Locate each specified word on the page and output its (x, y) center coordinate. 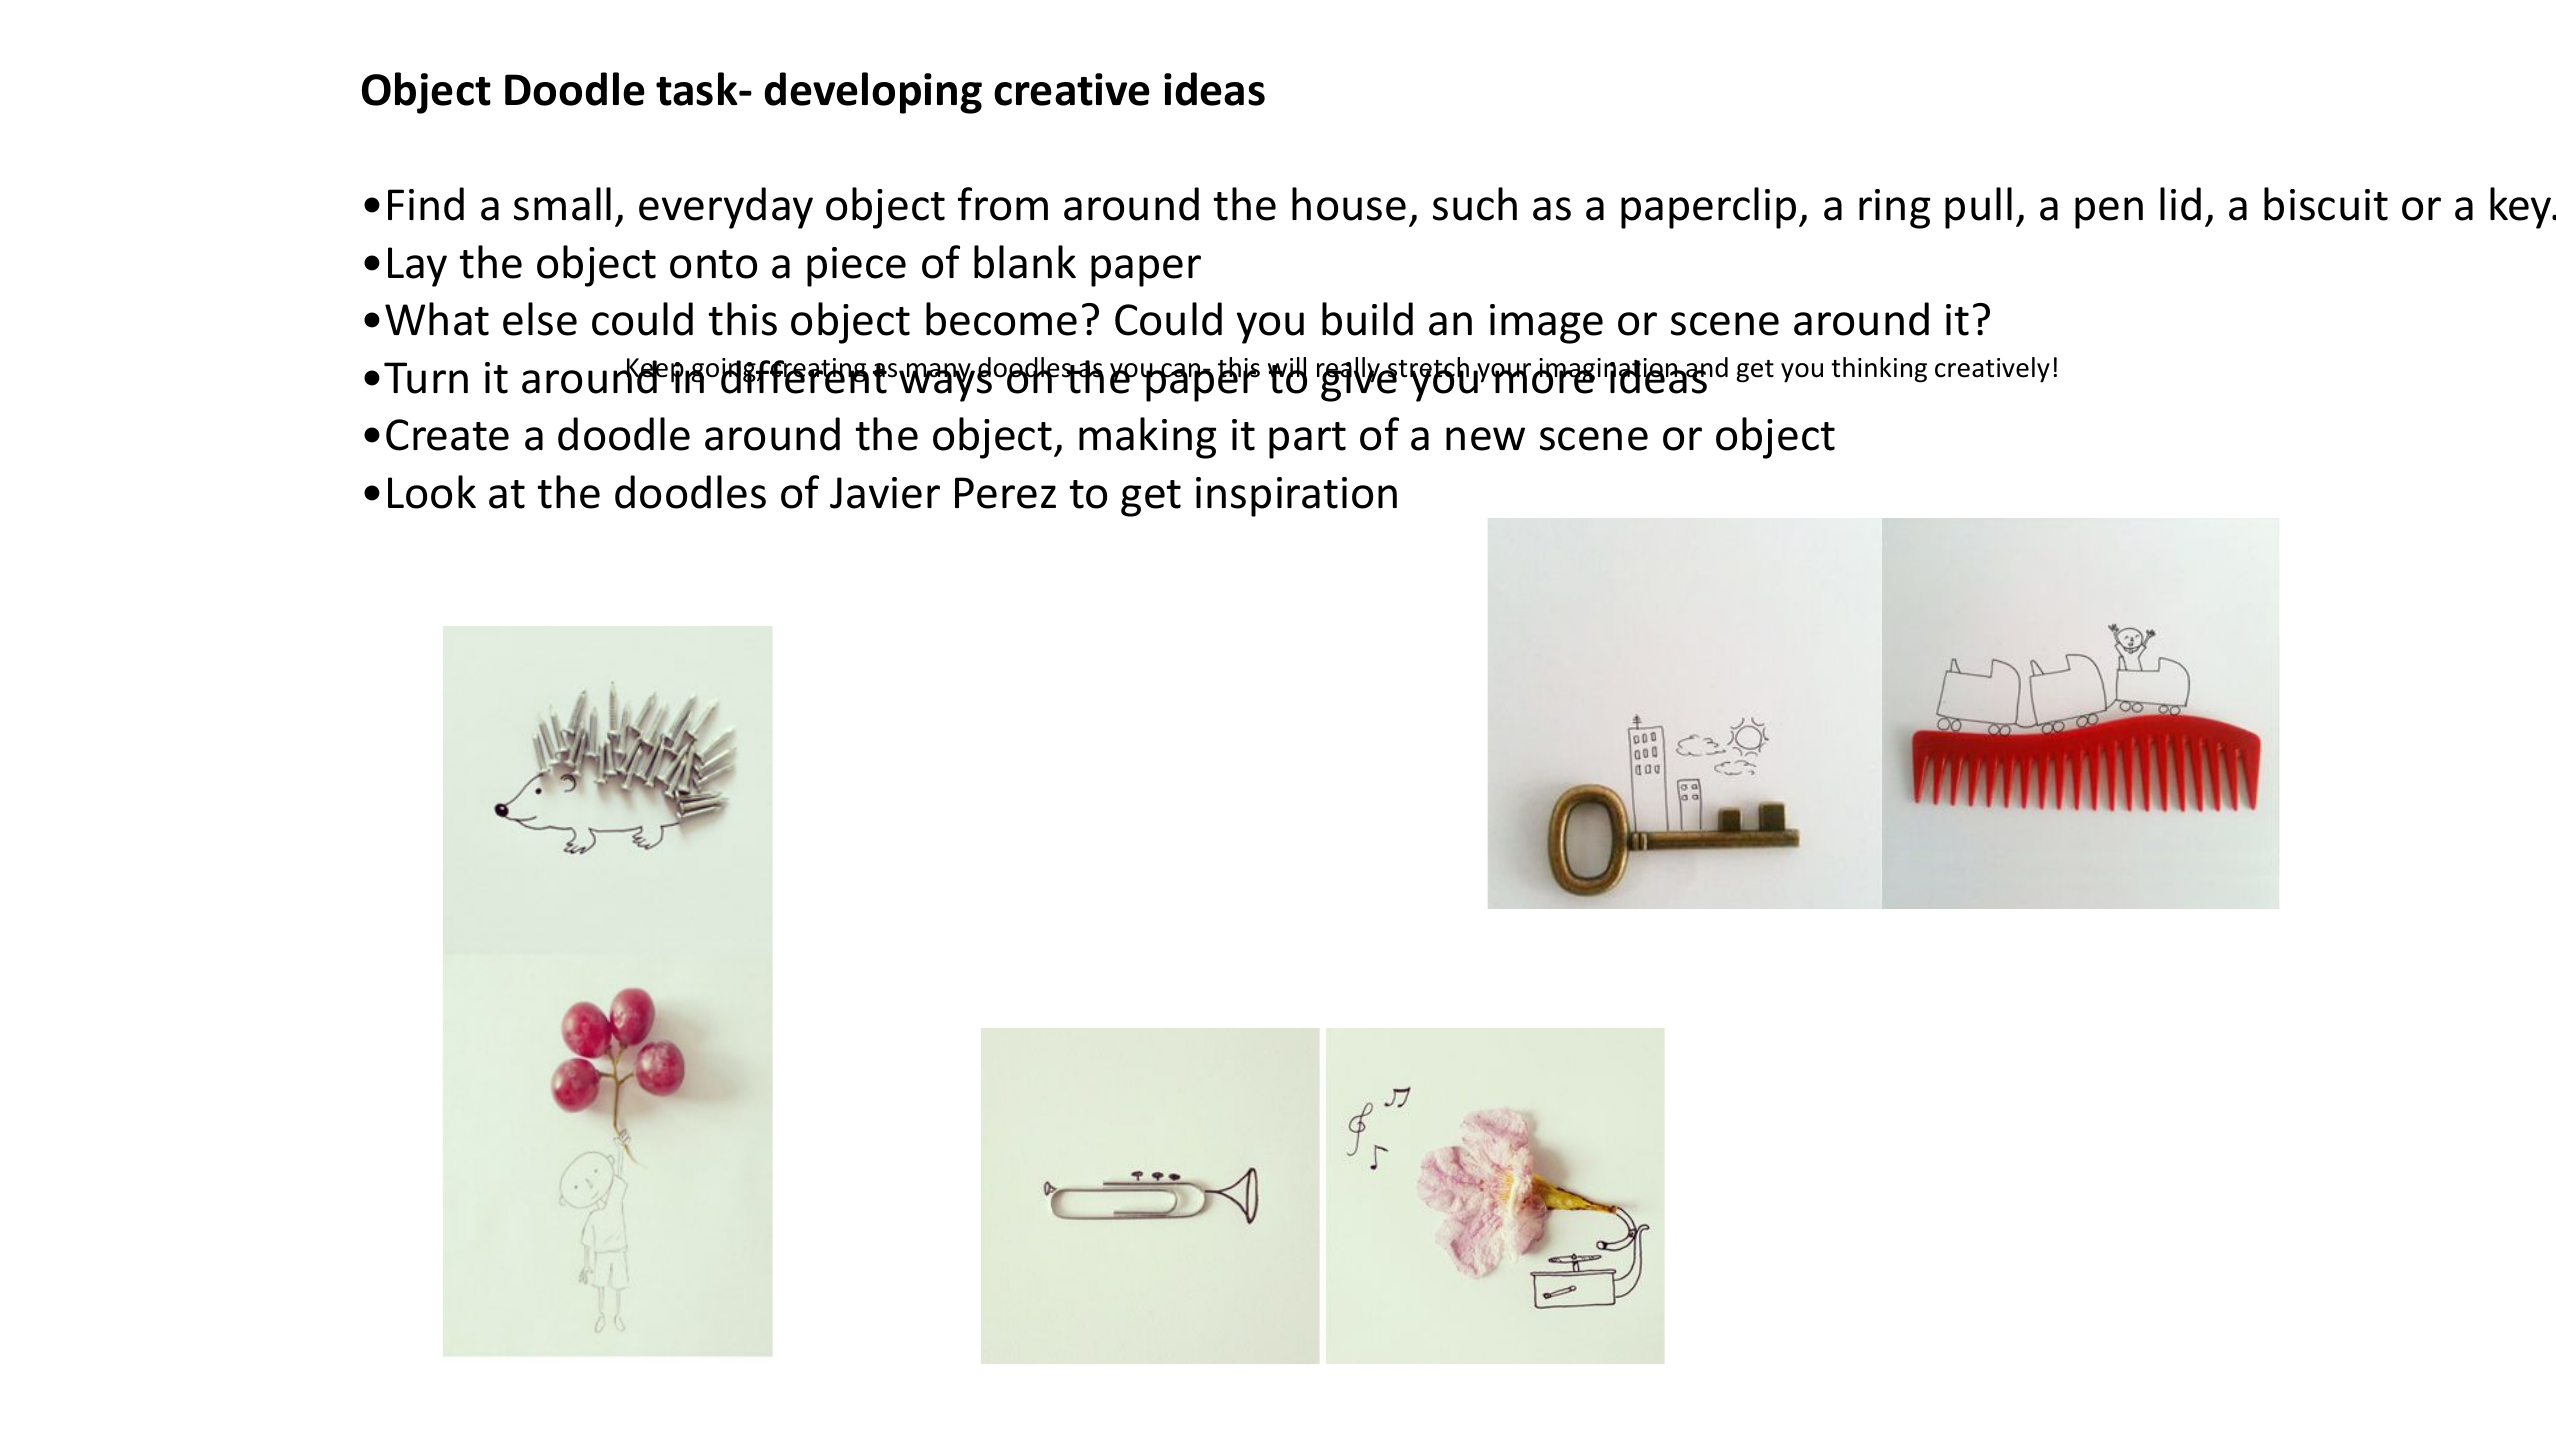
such (1475, 204)
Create (447, 435)
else (540, 319)
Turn (426, 378)
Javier (885, 493)
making (1147, 438)
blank (1025, 262)
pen (2109, 213)
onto (713, 264)
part (1307, 440)
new (1485, 439)
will (1287, 368)
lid (2180, 204)
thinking (1879, 370)
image (1546, 324)
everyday (726, 208)
